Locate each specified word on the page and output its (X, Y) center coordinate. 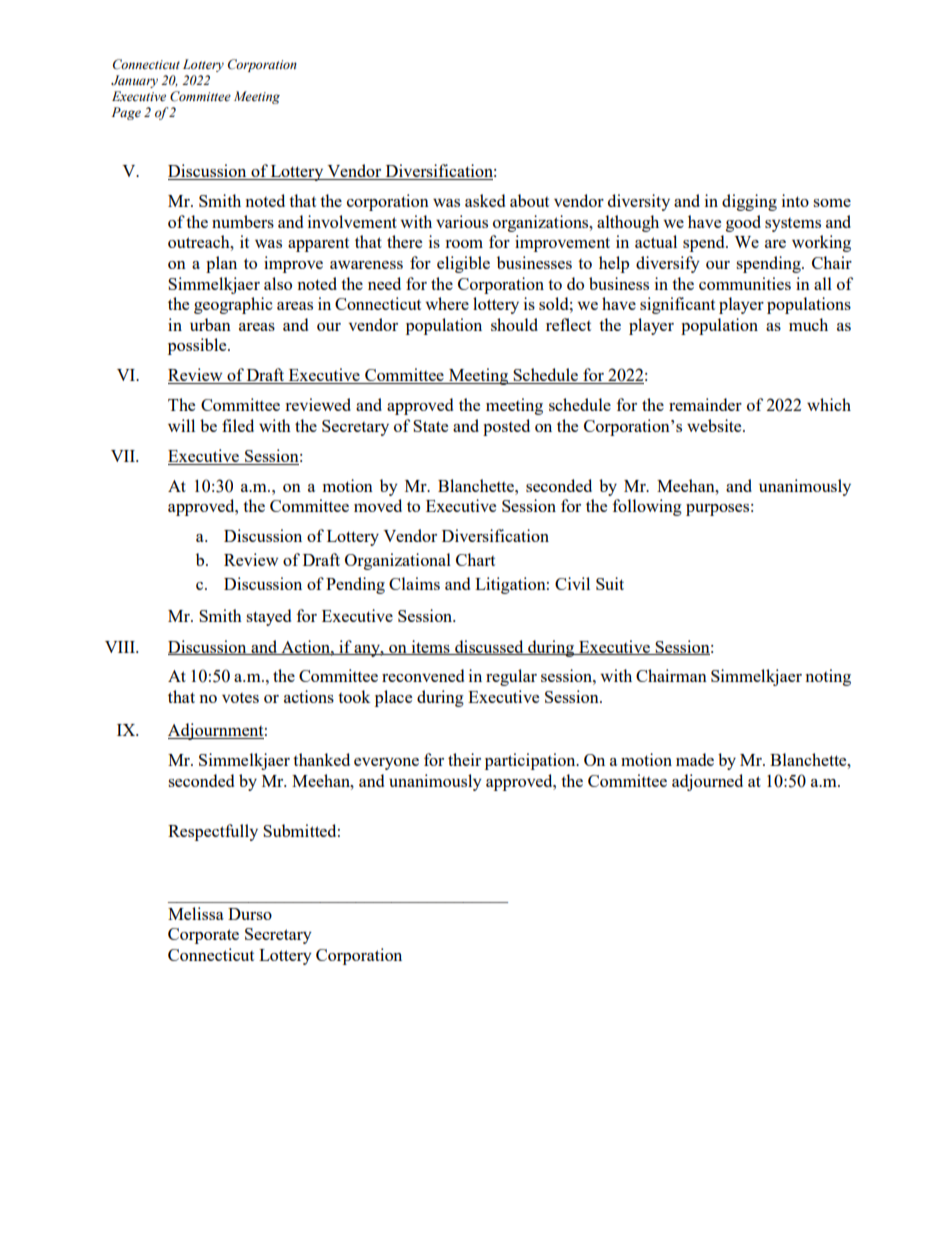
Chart (475, 559)
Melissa (196, 913)
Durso (250, 914)
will (181, 425)
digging (749, 202)
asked (485, 200)
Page (126, 113)
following (647, 507)
